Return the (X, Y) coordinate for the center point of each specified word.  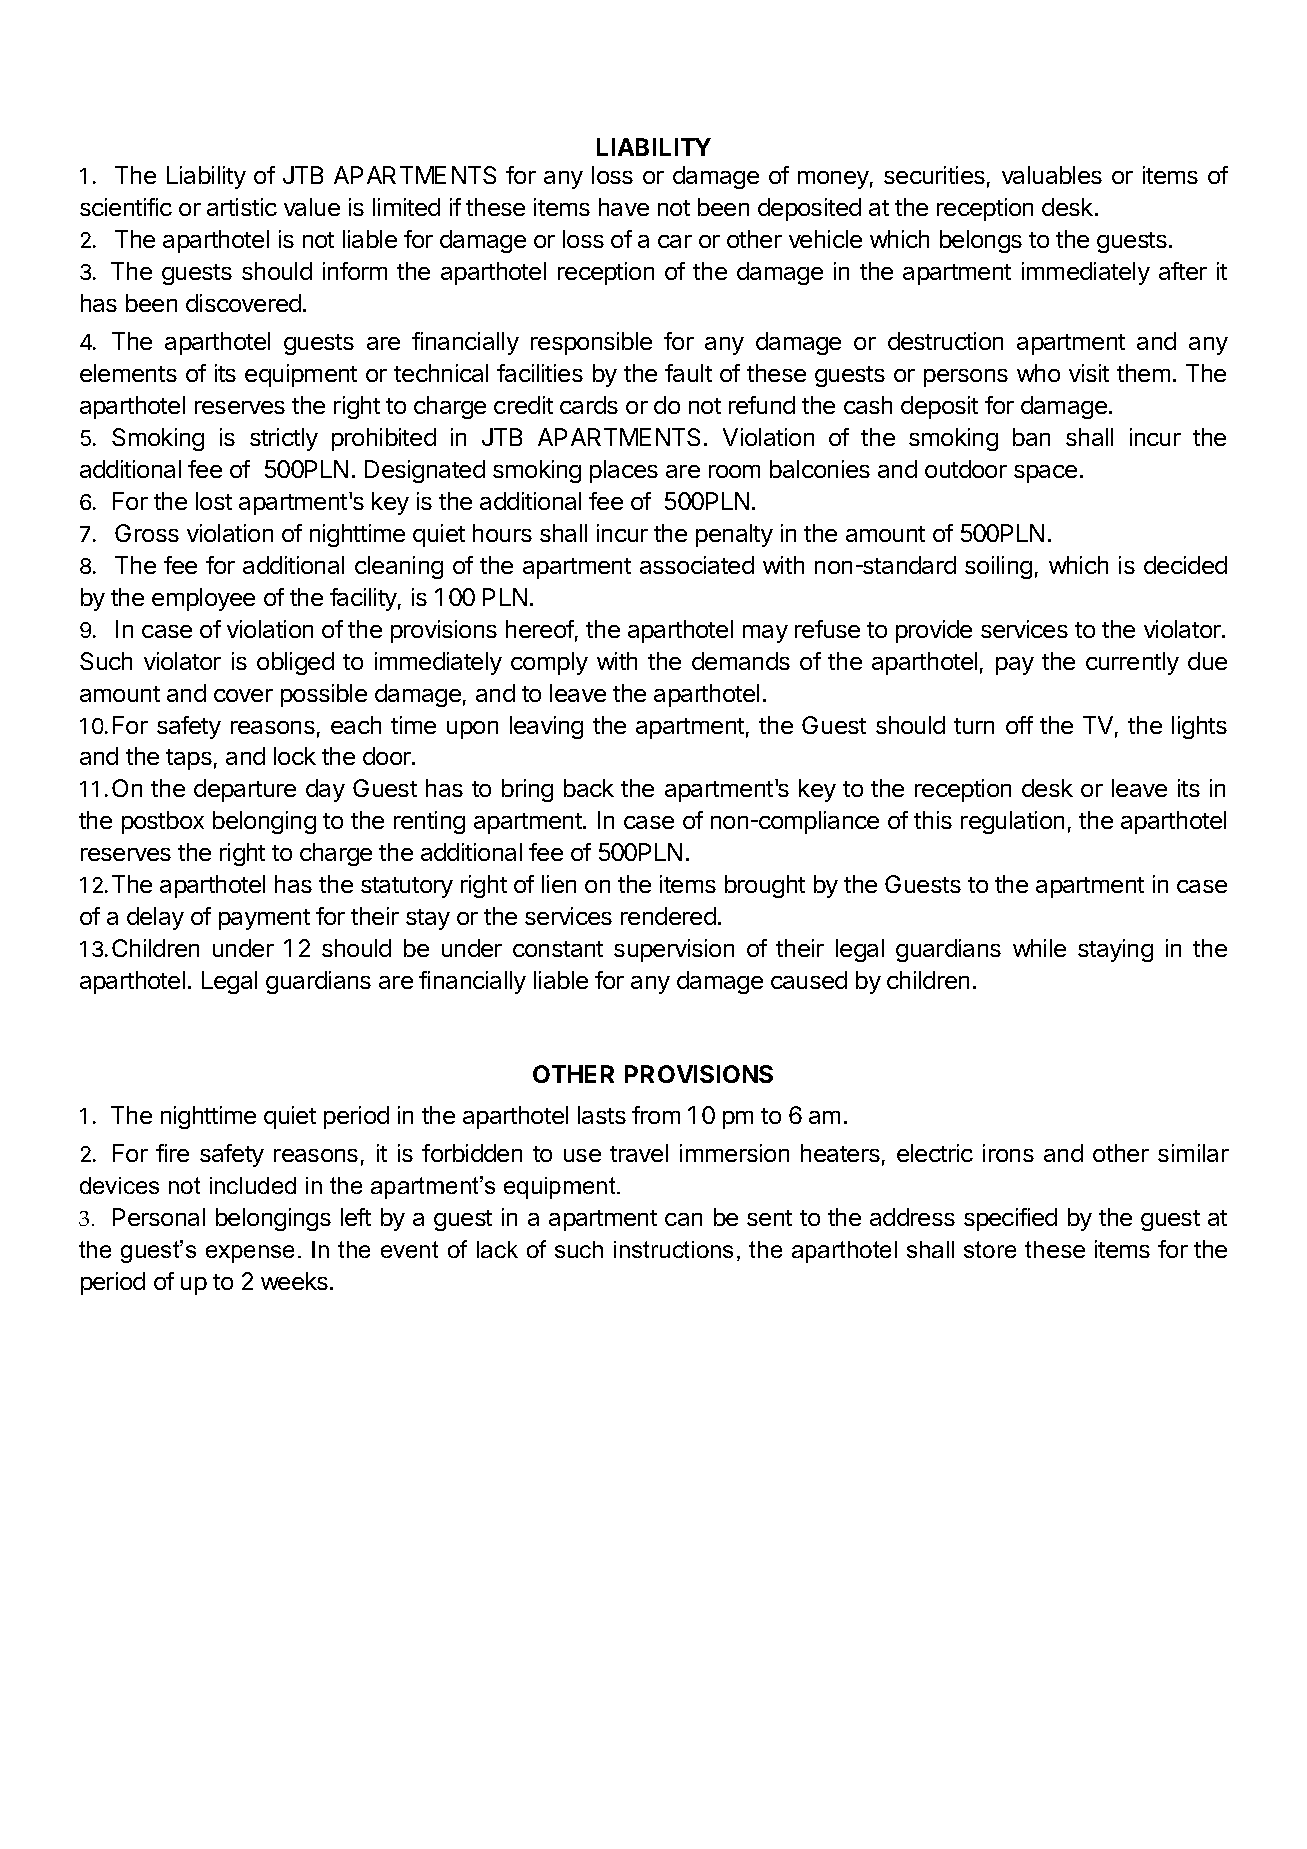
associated (697, 565)
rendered (668, 916)
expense (250, 1254)
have (624, 207)
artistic (242, 207)
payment (264, 919)
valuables (1052, 175)
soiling (998, 567)
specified (1010, 1219)
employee (203, 599)
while (1039, 948)
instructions (673, 1249)
